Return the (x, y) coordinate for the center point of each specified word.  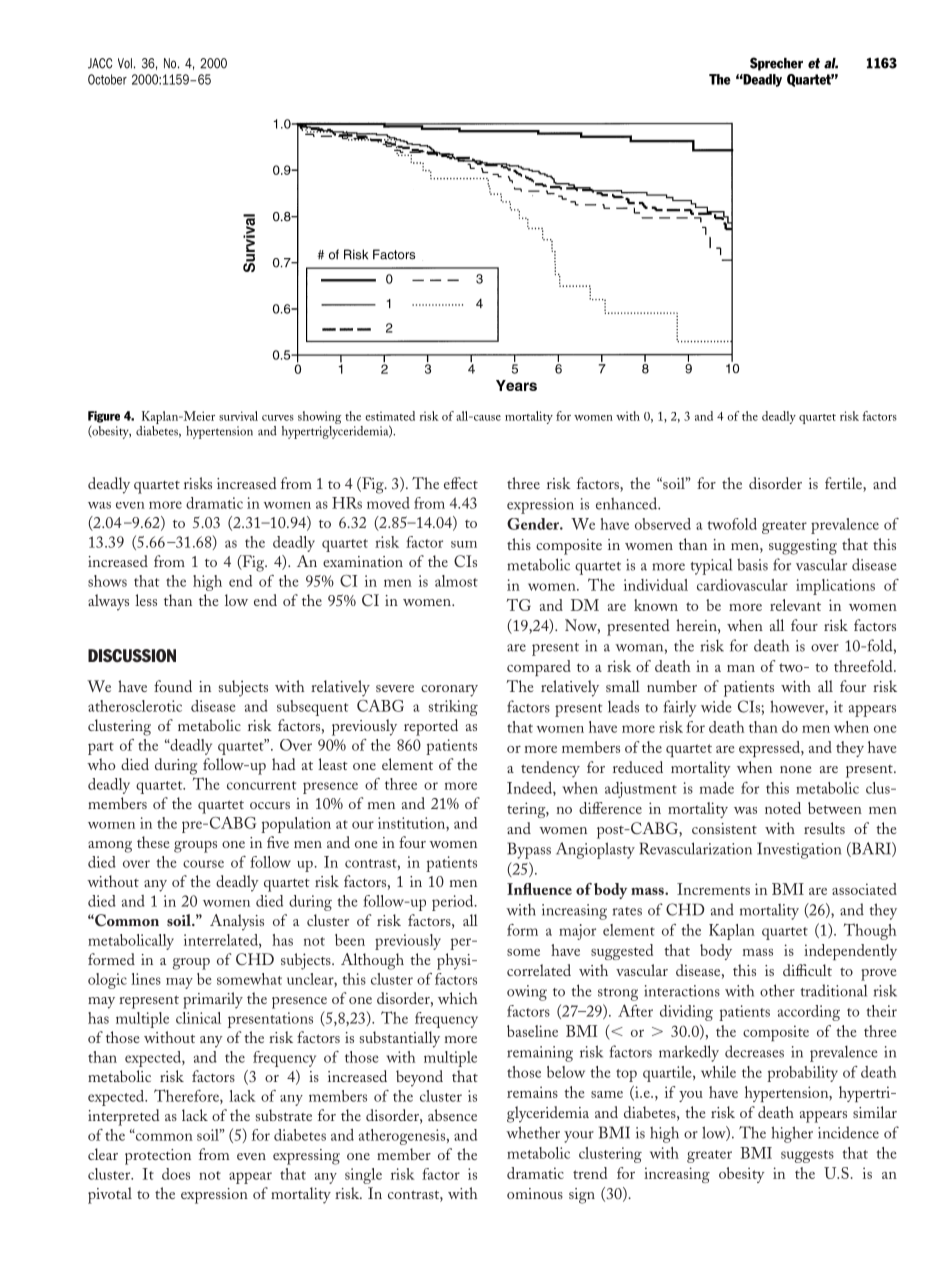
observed (663, 524)
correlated (539, 970)
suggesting (803, 547)
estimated (390, 416)
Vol (125, 63)
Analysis (237, 922)
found (173, 686)
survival (238, 416)
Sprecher (776, 64)
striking (453, 708)
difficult (807, 970)
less (146, 600)
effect (461, 483)
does (176, 1174)
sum (464, 544)
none (796, 769)
